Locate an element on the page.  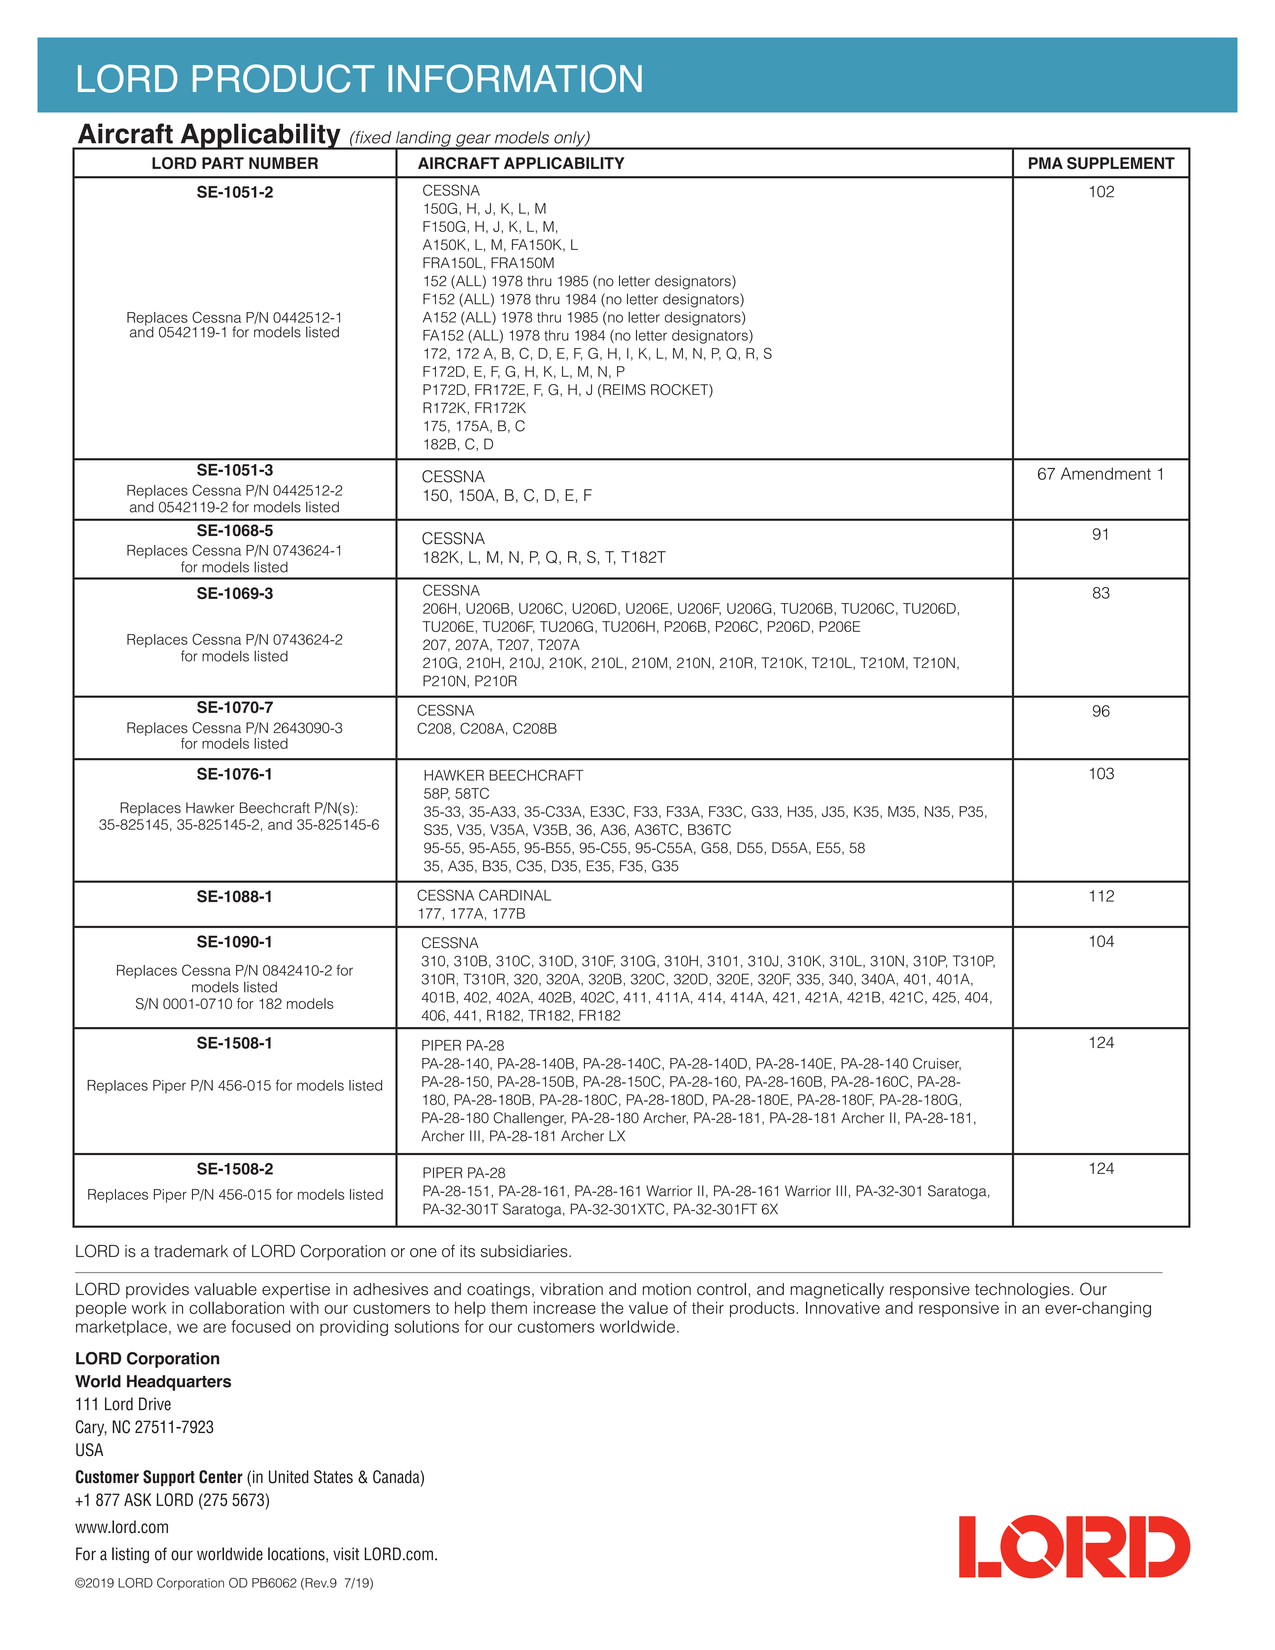
INFORMATION is located at coordinates (515, 78).
